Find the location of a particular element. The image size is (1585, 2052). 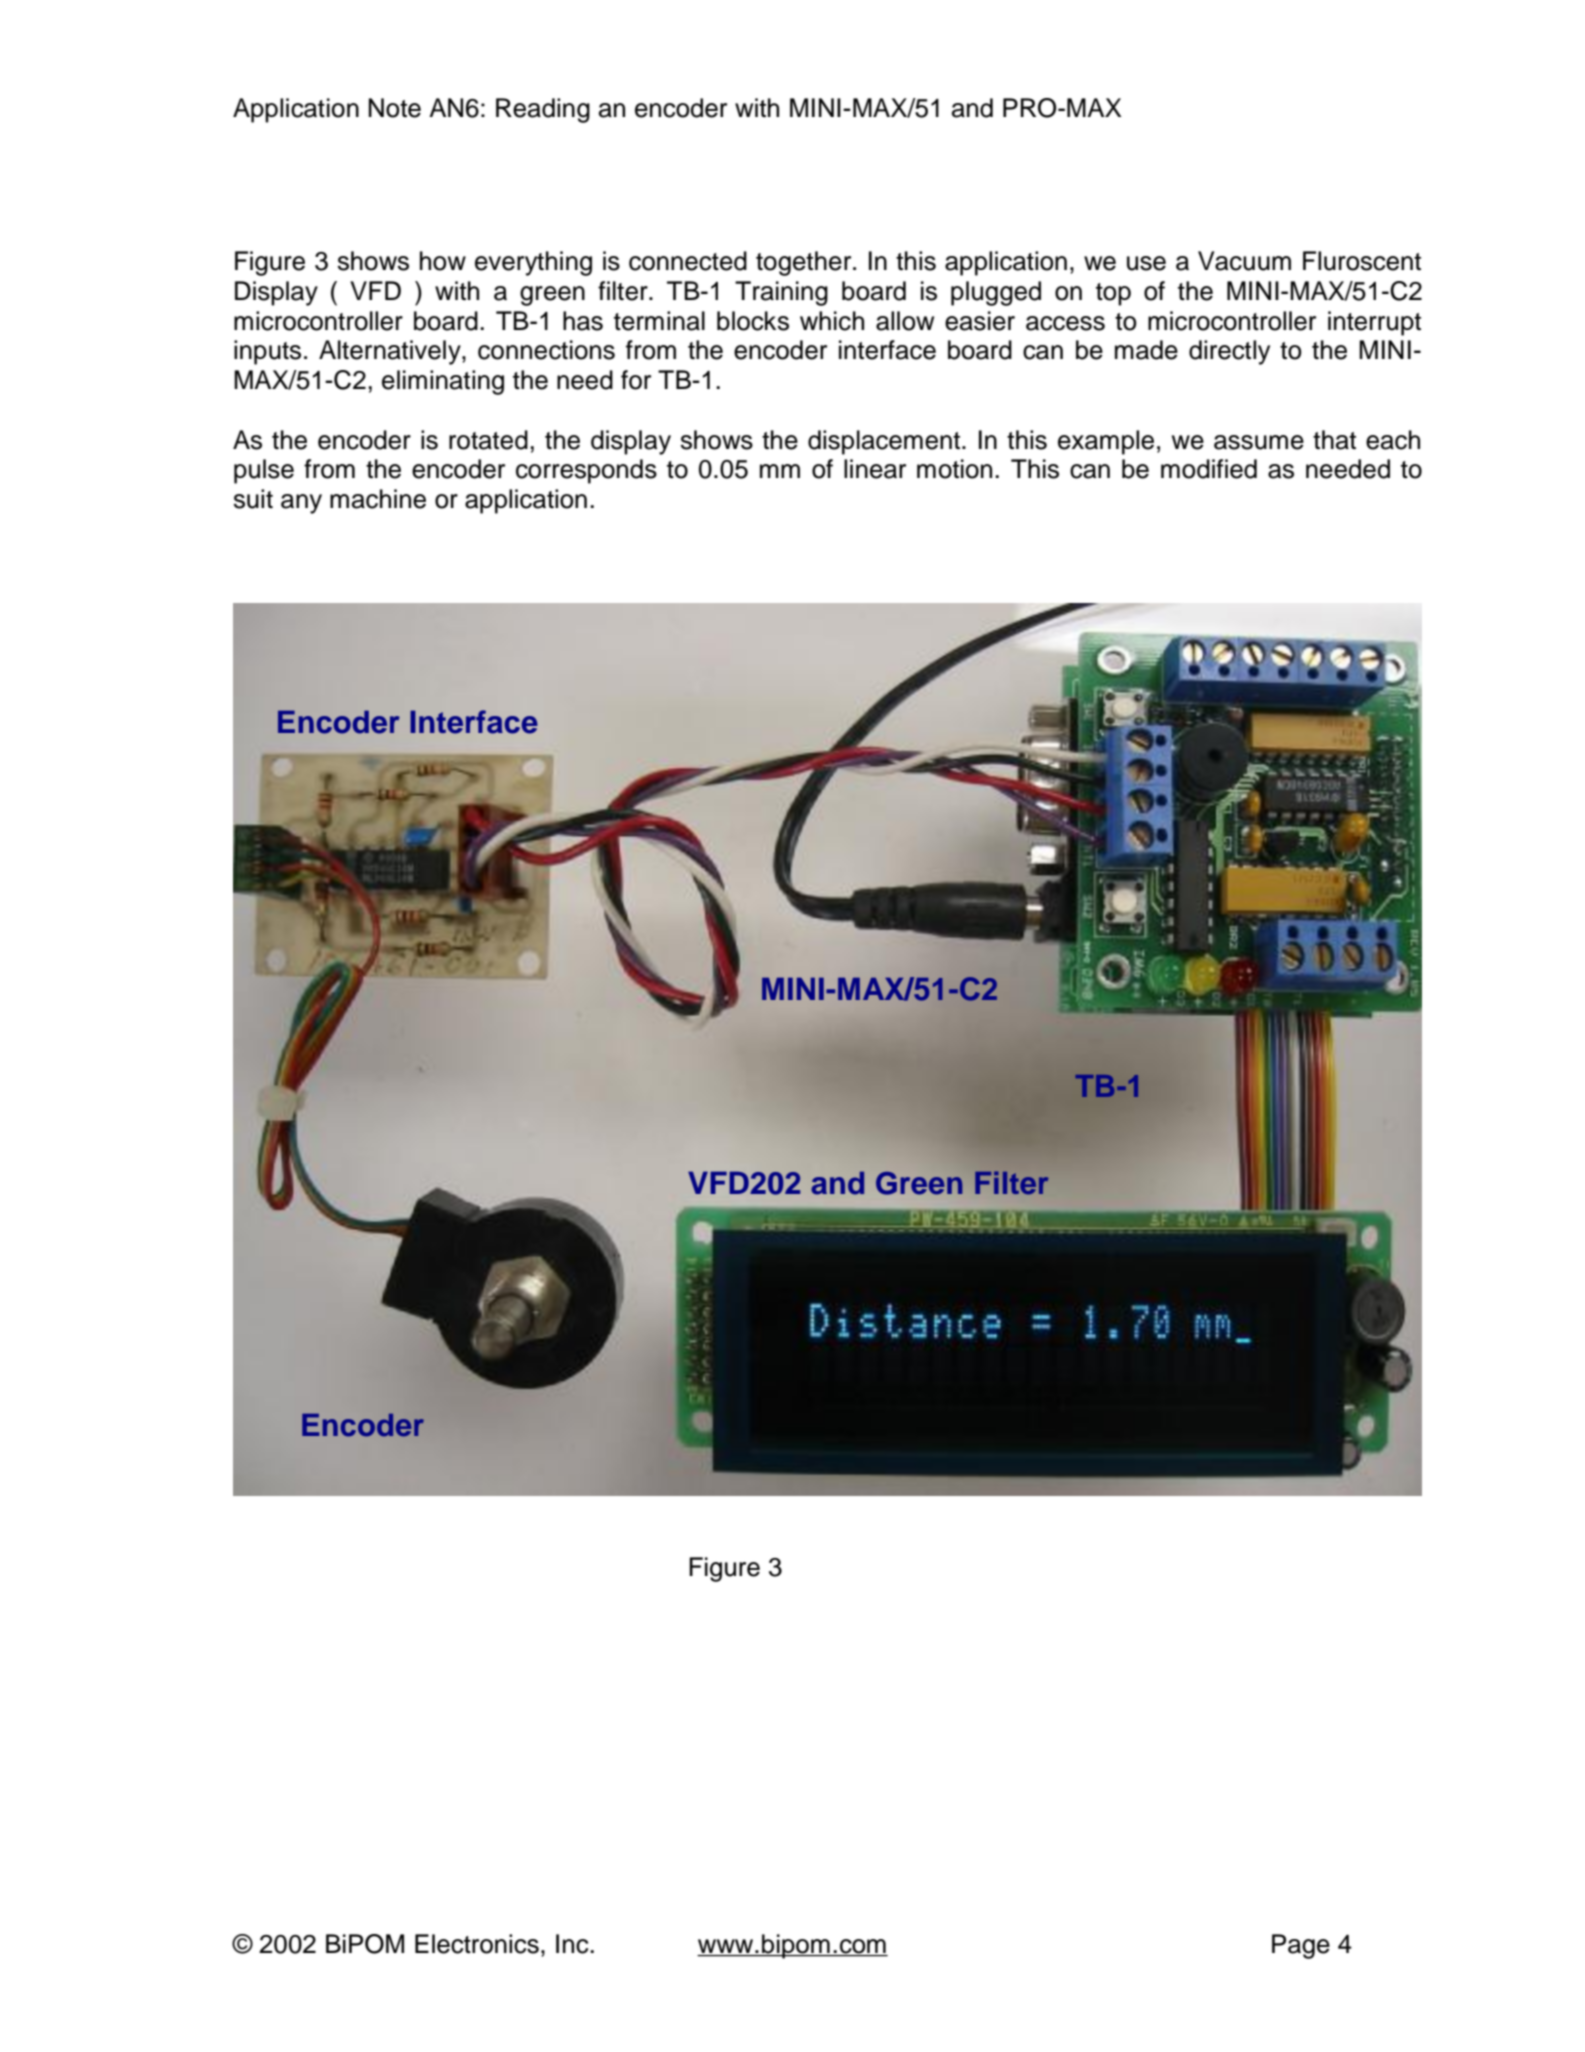

machine is located at coordinates (378, 499).
